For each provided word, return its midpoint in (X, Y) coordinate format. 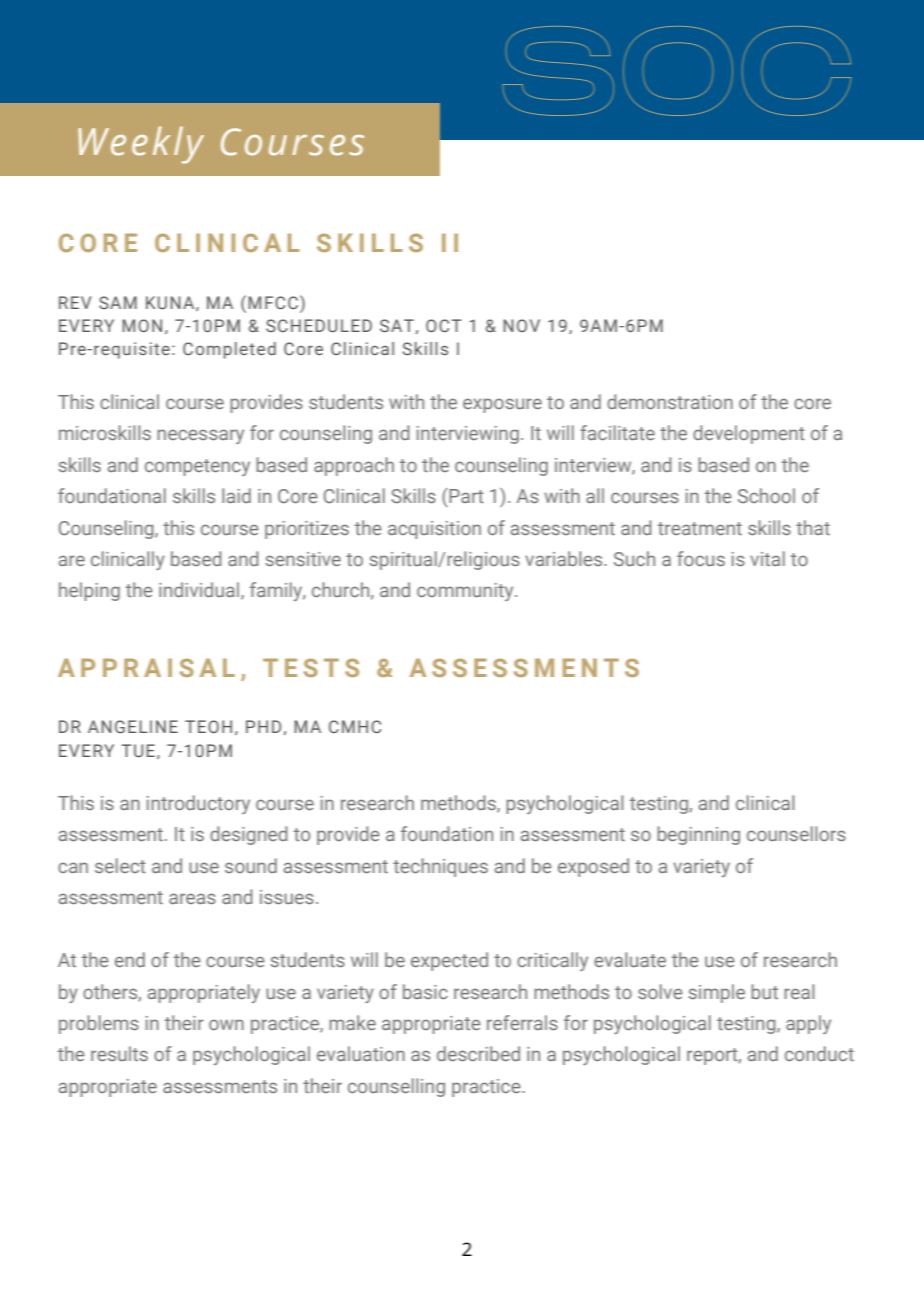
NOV (521, 325)
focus (701, 558)
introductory (198, 804)
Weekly (141, 145)
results (119, 1053)
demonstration (670, 401)
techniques (440, 867)
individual (200, 591)
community (466, 592)
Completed (229, 350)
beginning (698, 835)
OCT (444, 325)
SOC (676, 71)
